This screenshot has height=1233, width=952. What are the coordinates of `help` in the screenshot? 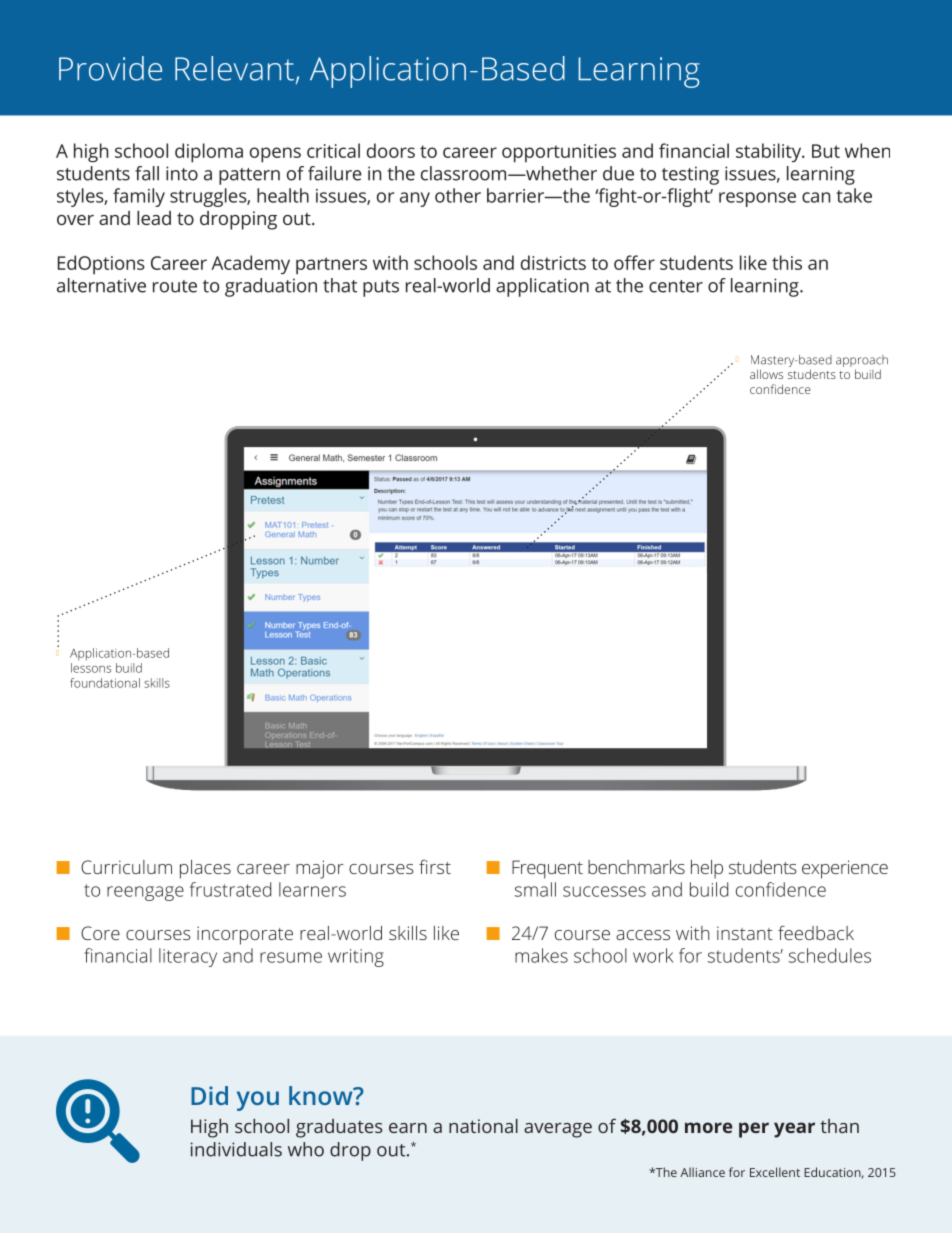 It's located at (707, 869).
